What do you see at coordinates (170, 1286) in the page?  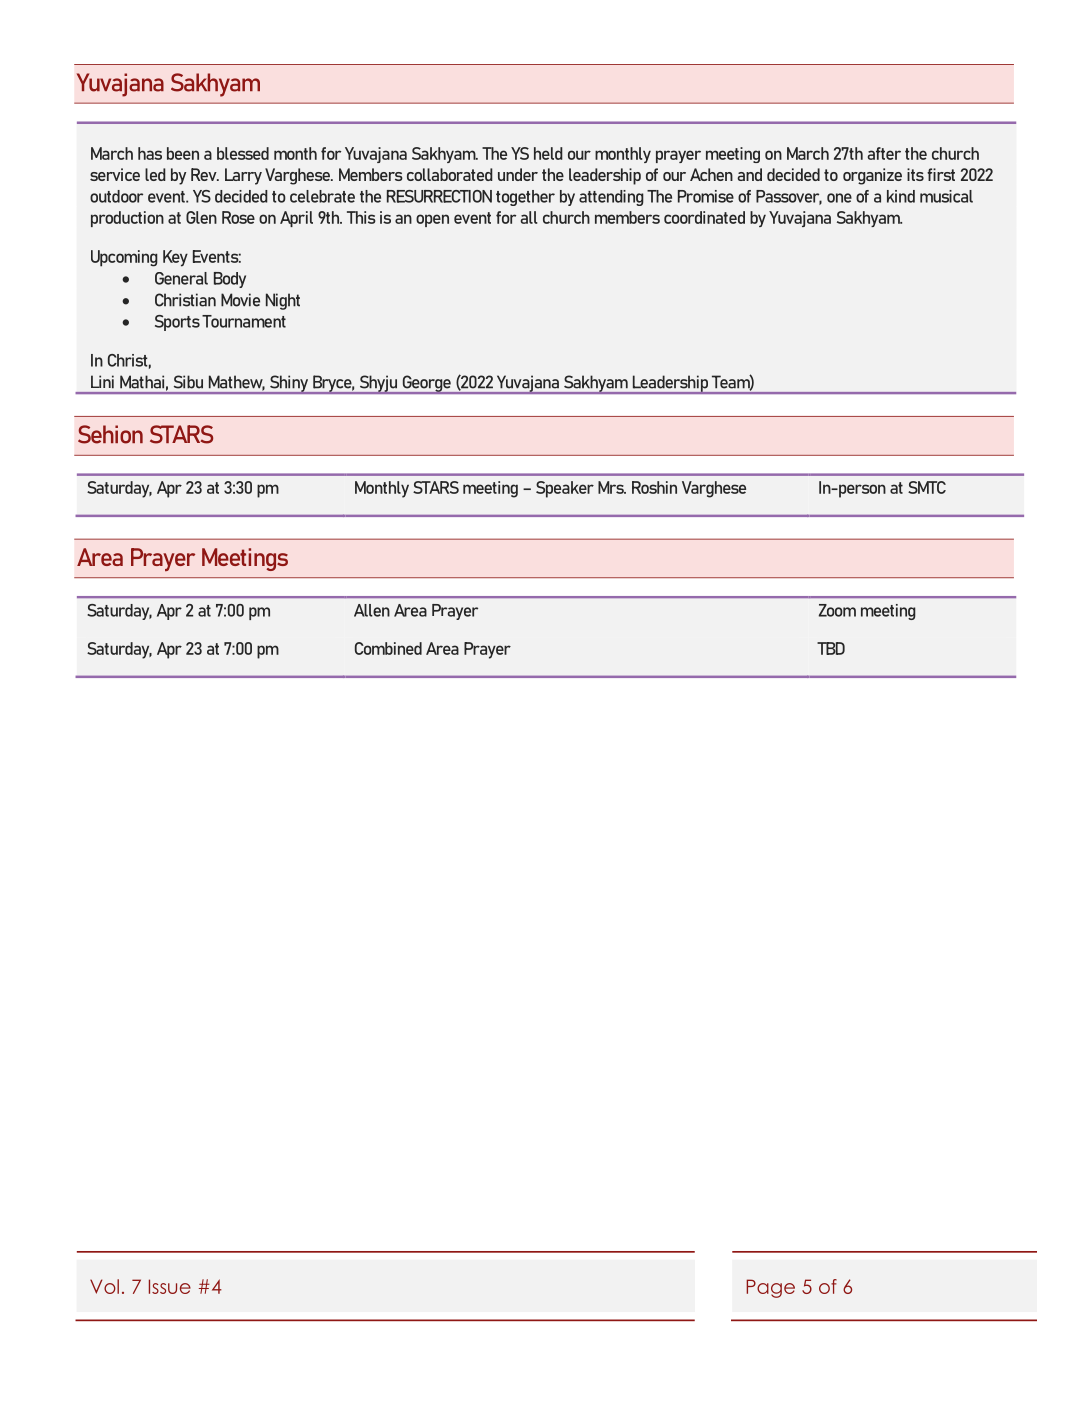 I see `Issue` at bounding box center [170, 1286].
